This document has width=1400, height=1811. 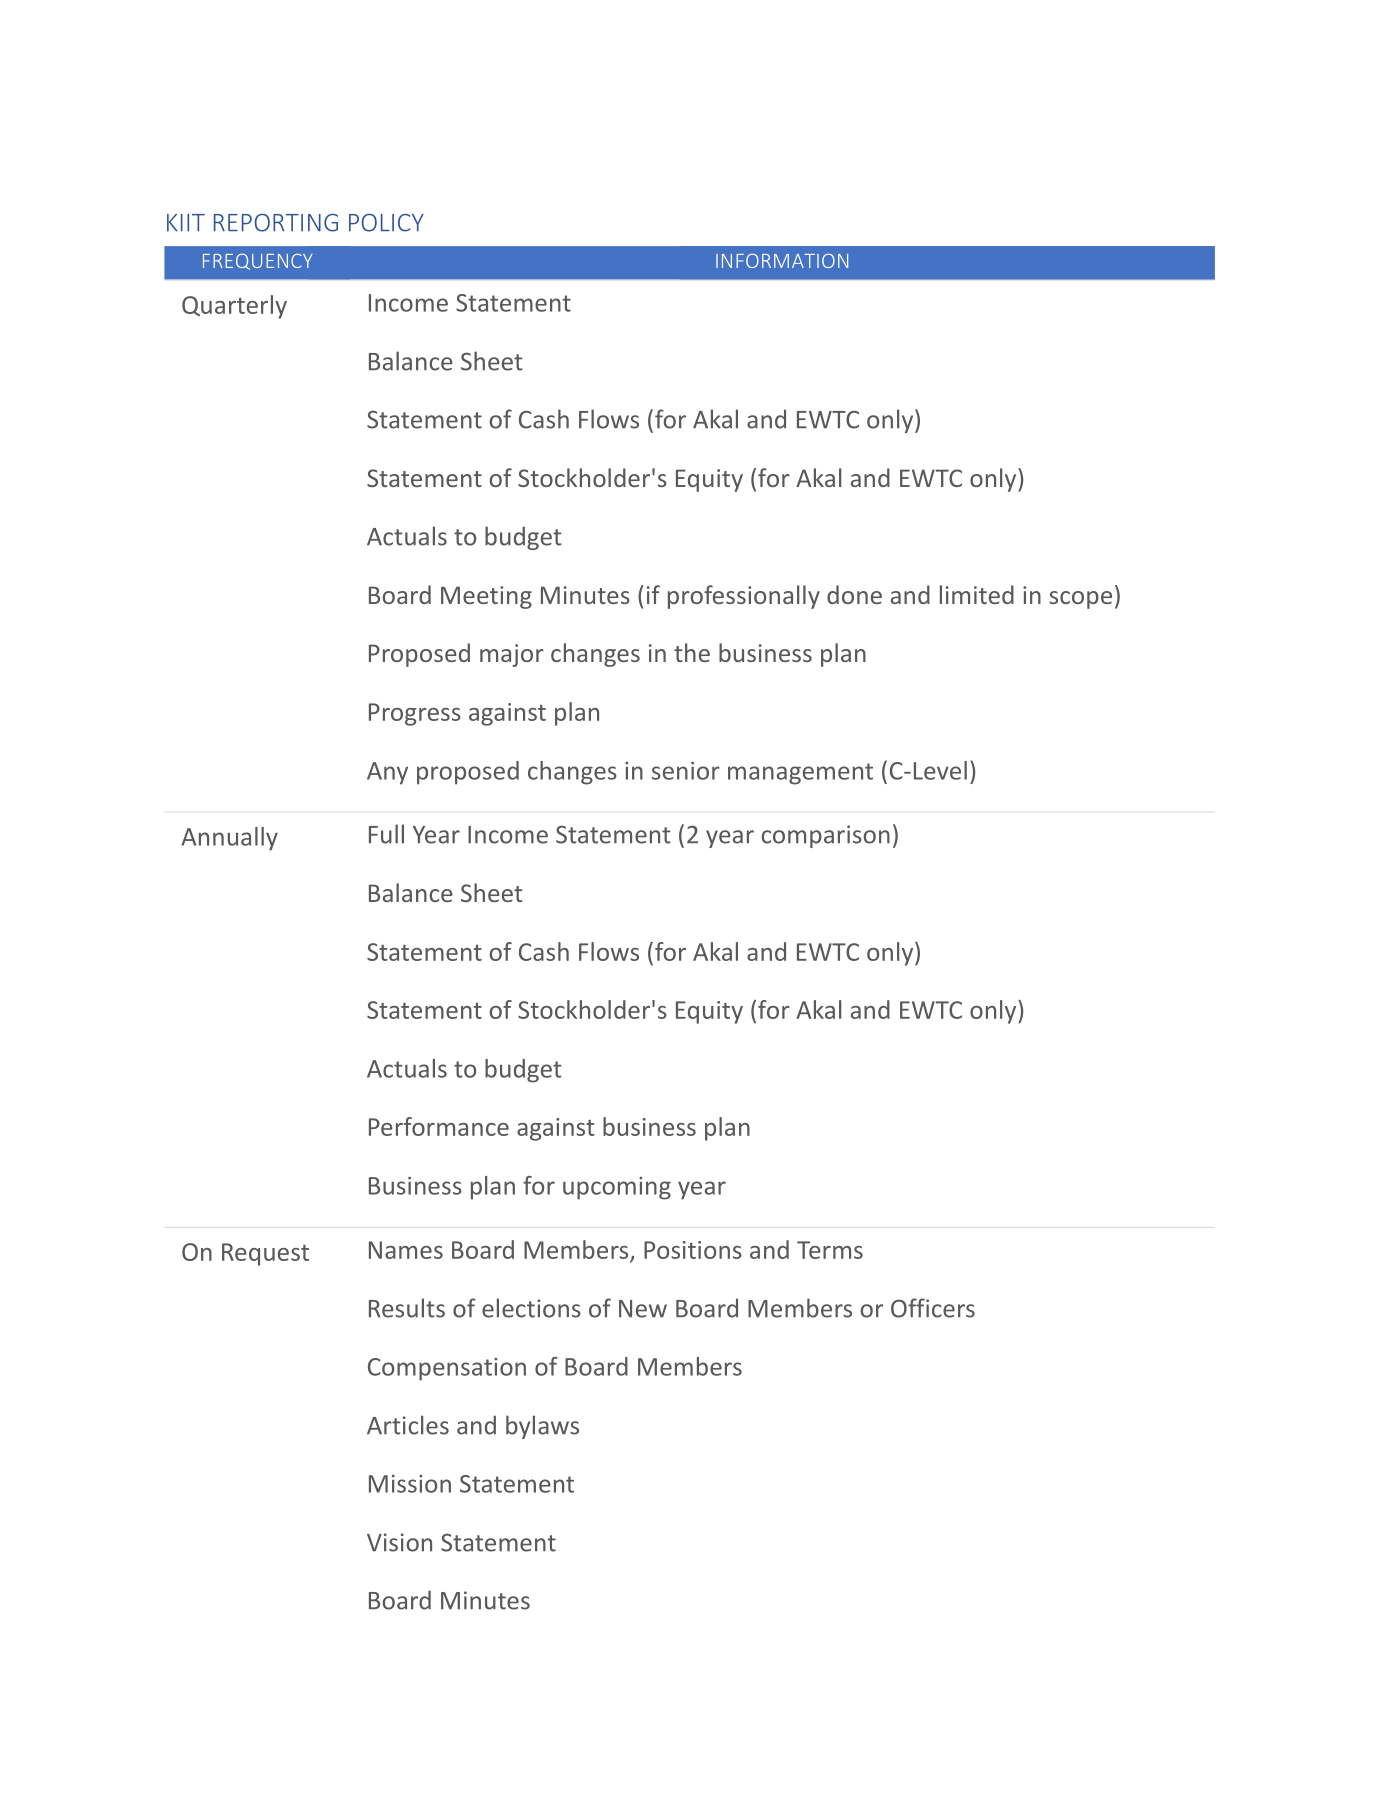 I want to click on senior, so click(x=686, y=771).
